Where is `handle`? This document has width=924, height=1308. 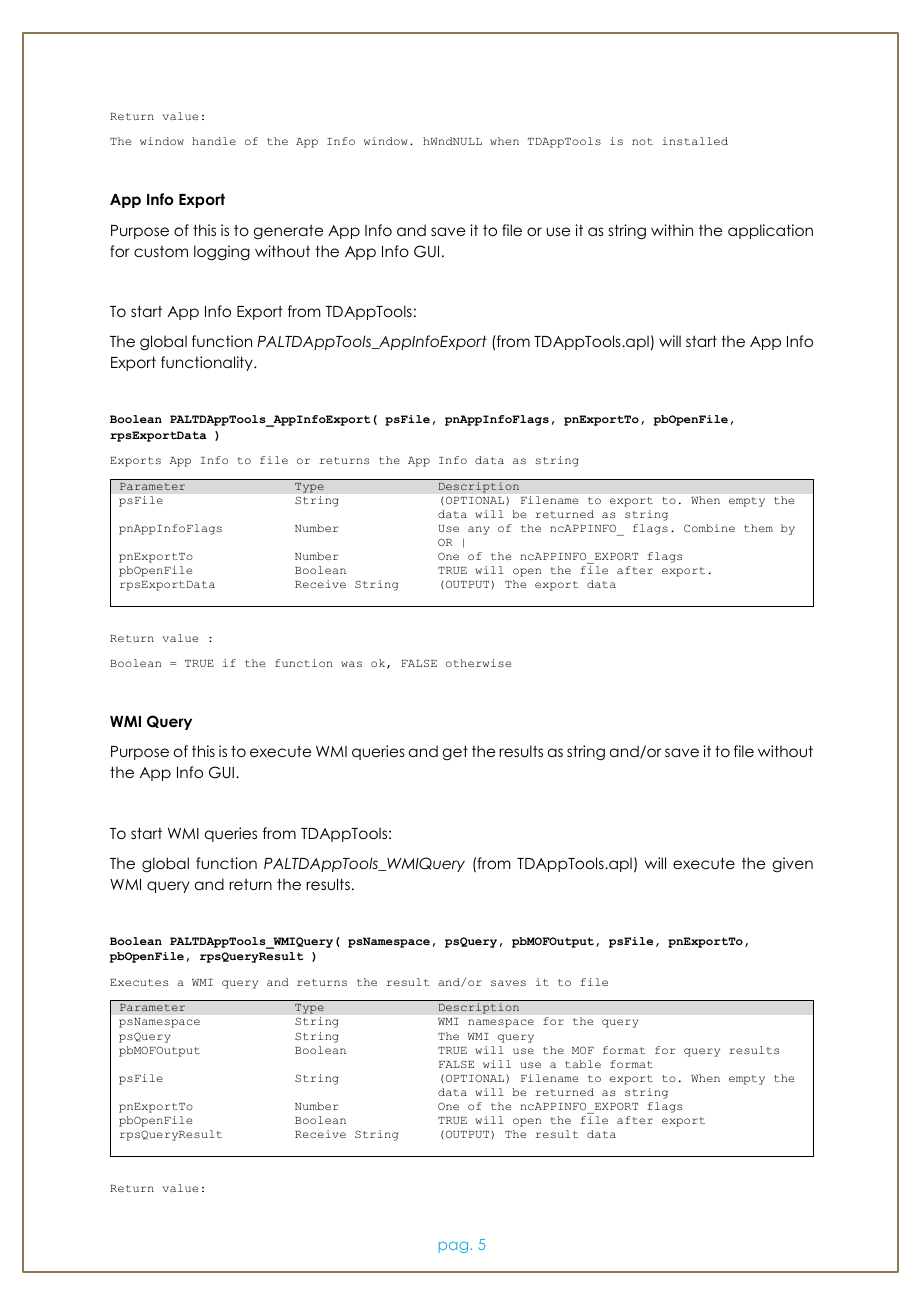
handle is located at coordinates (214, 141).
